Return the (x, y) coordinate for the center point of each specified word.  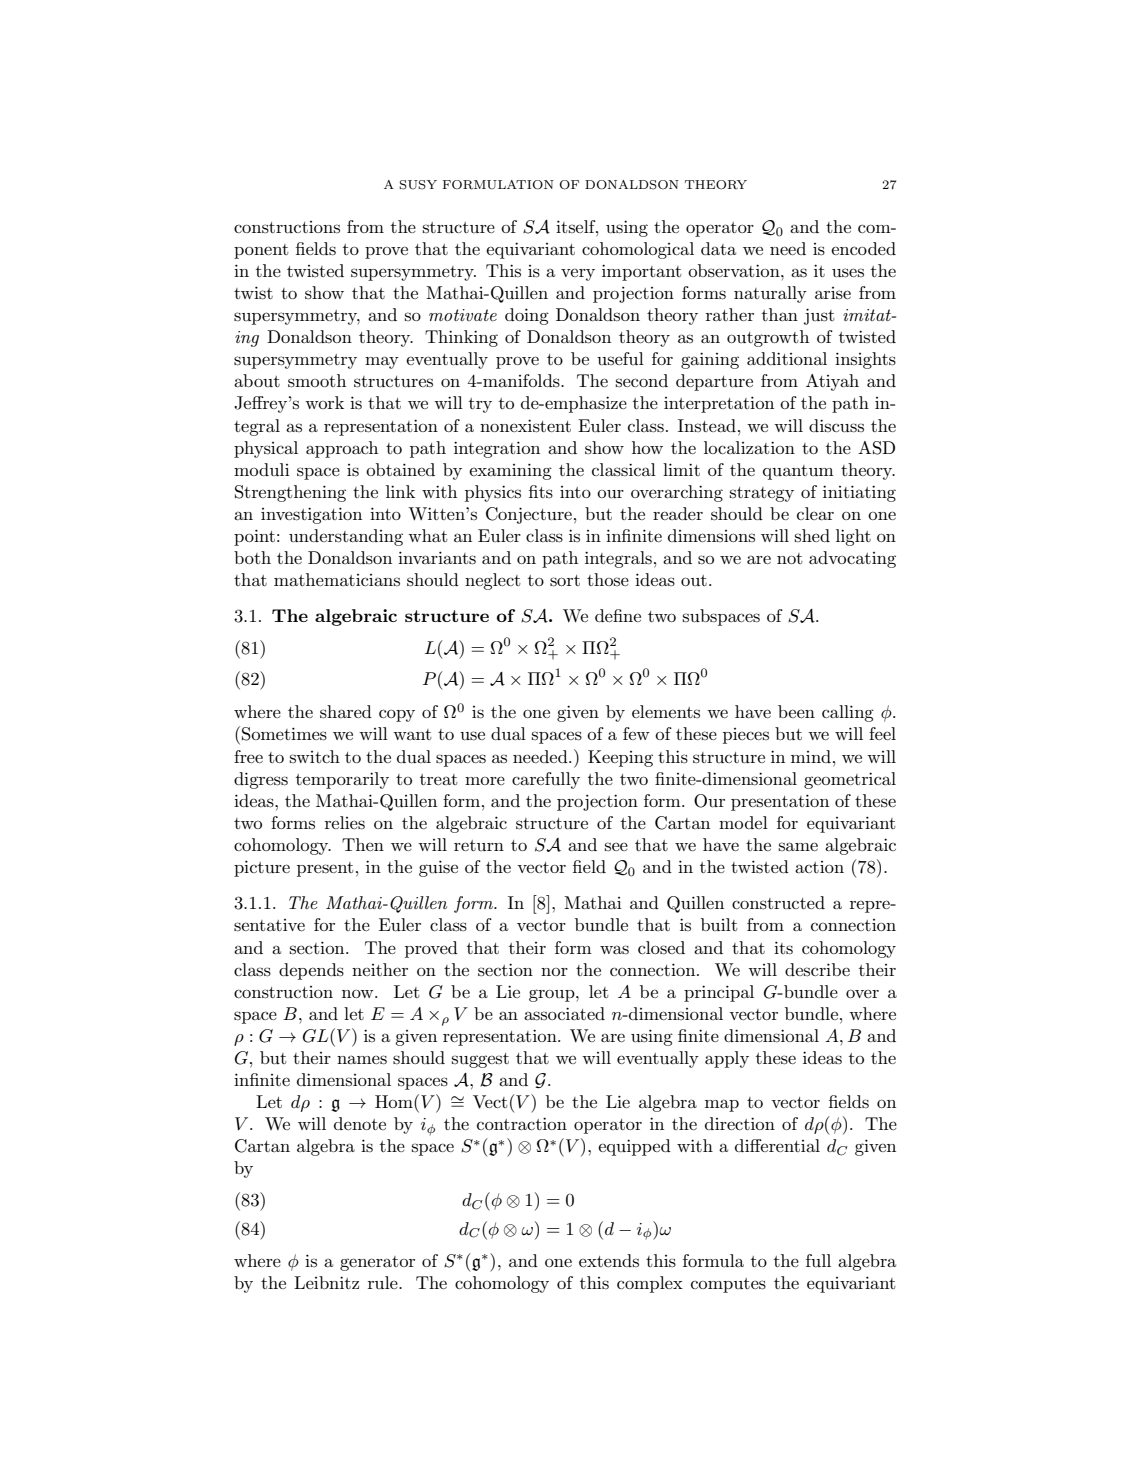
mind (811, 756)
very (578, 274)
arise (833, 293)
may (382, 362)
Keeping (620, 758)
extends (609, 1260)
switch (315, 756)
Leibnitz (326, 1282)
